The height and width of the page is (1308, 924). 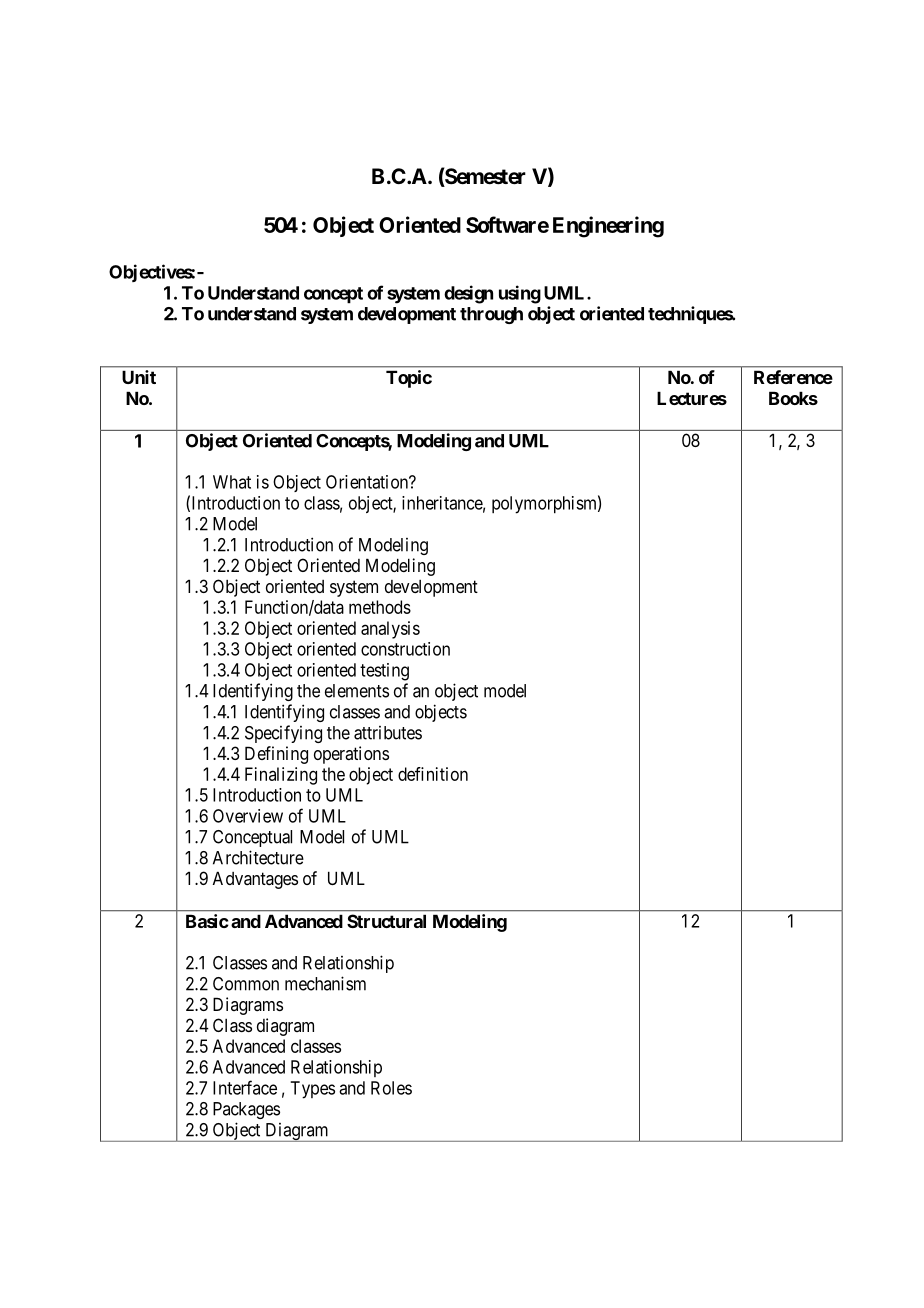 What do you see at coordinates (380, 607) in the page?
I see `methods` at bounding box center [380, 607].
